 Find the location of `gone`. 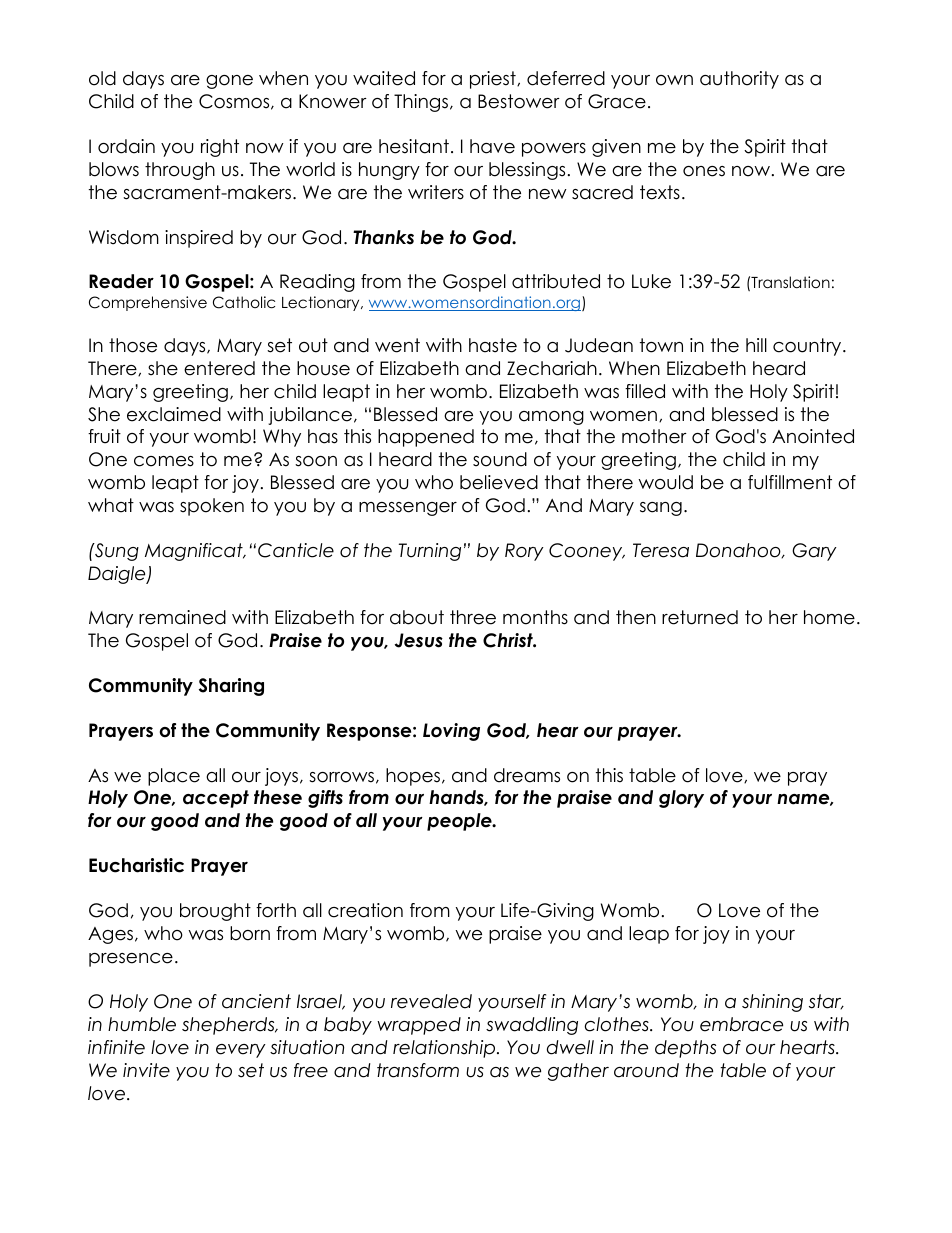

gone is located at coordinates (229, 82).
